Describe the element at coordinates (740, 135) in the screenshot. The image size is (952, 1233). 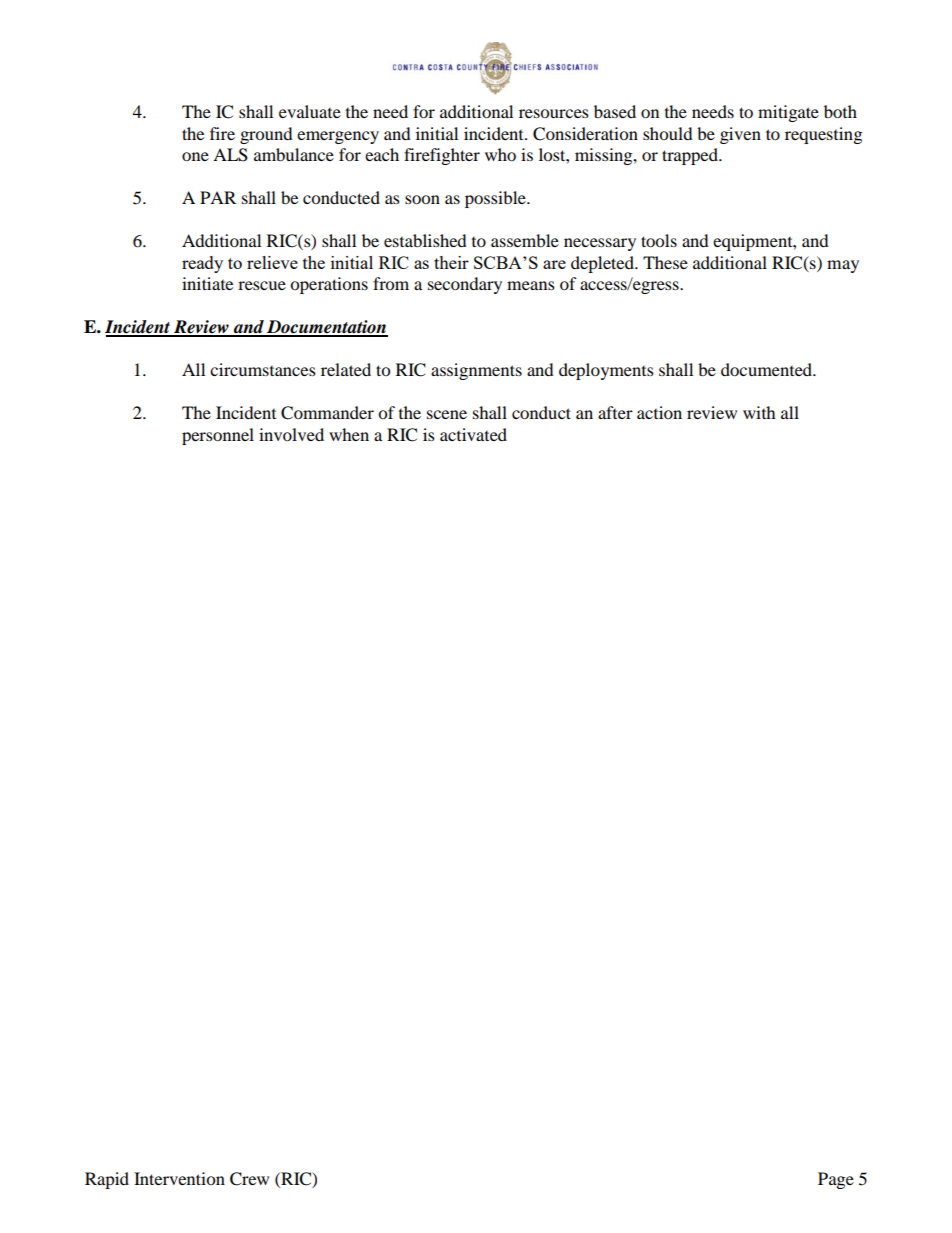
I see `given` at that location.
